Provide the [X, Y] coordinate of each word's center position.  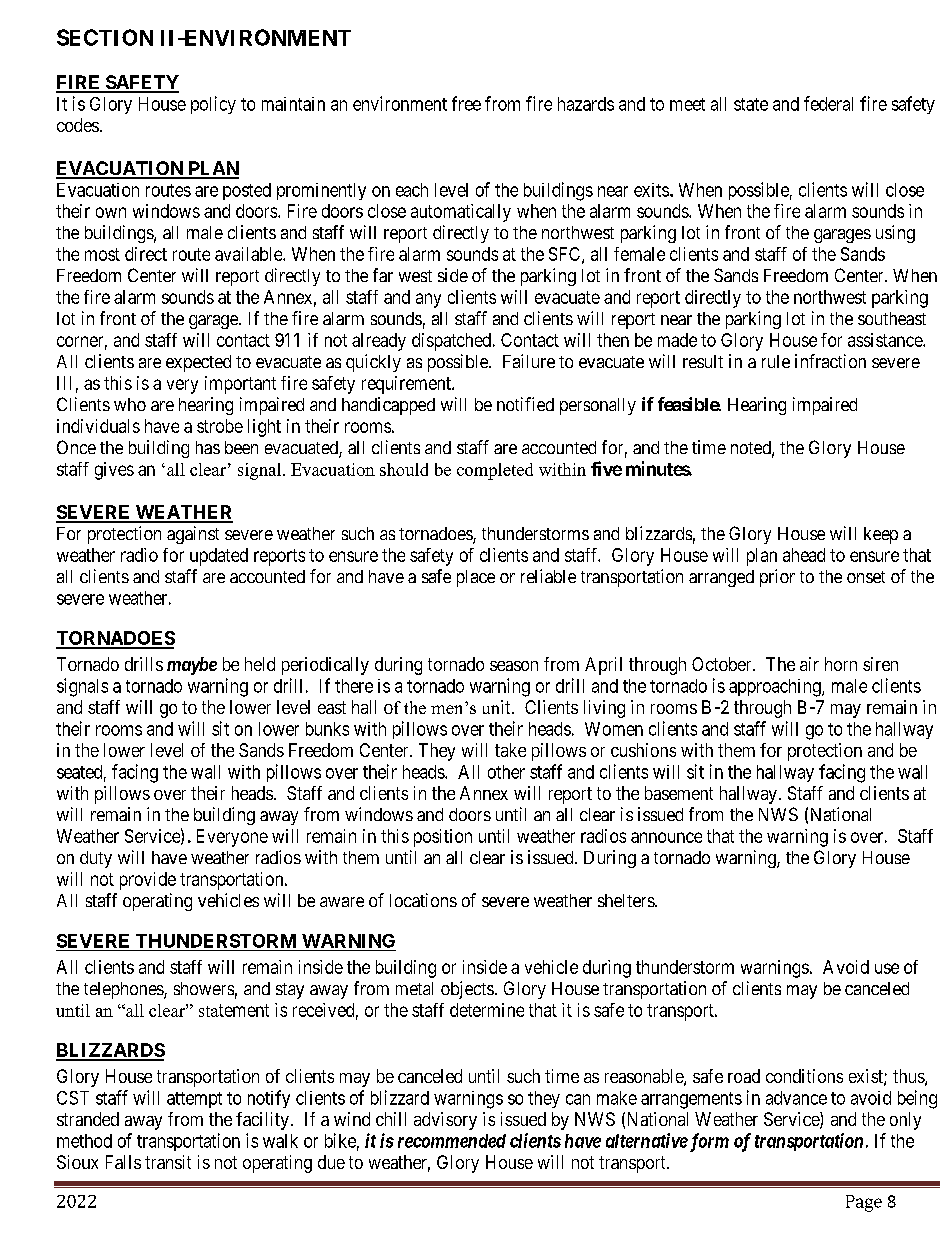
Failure [529, 361]
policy [213, 105]
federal [828, 103]
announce [666, 837]
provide [148, 881]
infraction [830, 361]
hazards [586, 104]
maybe [192, 666]
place [476, 578]
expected [198, 363]
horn [841, 664]
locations [423, 900]
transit [168, 1162]
